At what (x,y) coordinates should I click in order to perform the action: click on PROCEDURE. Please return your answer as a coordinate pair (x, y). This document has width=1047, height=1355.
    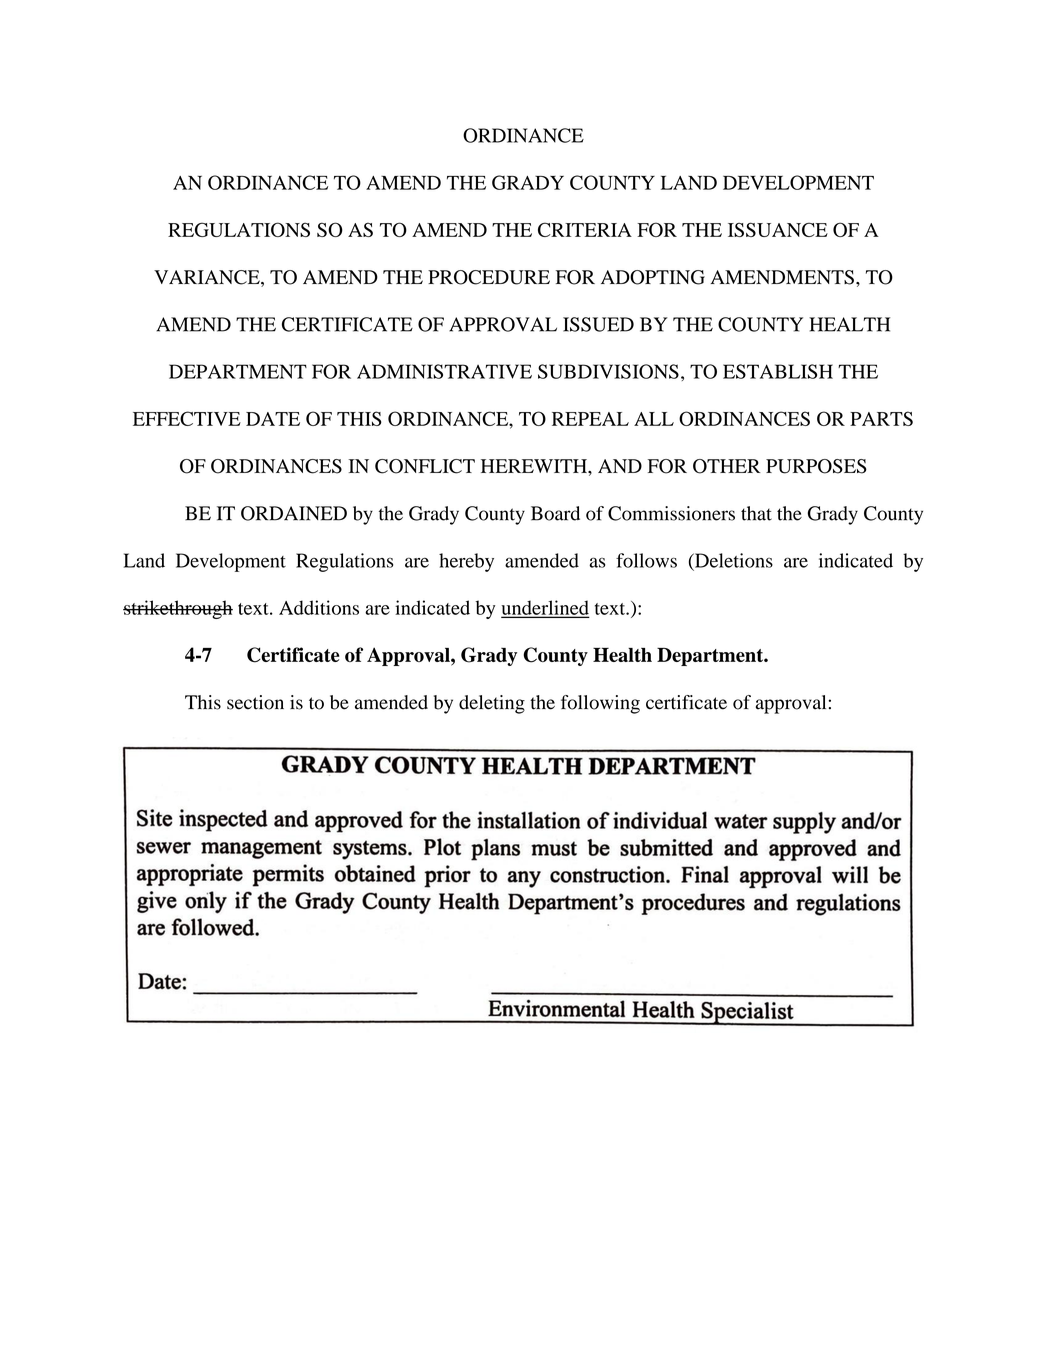
    Looking at the image, I should click on (489, 277).
